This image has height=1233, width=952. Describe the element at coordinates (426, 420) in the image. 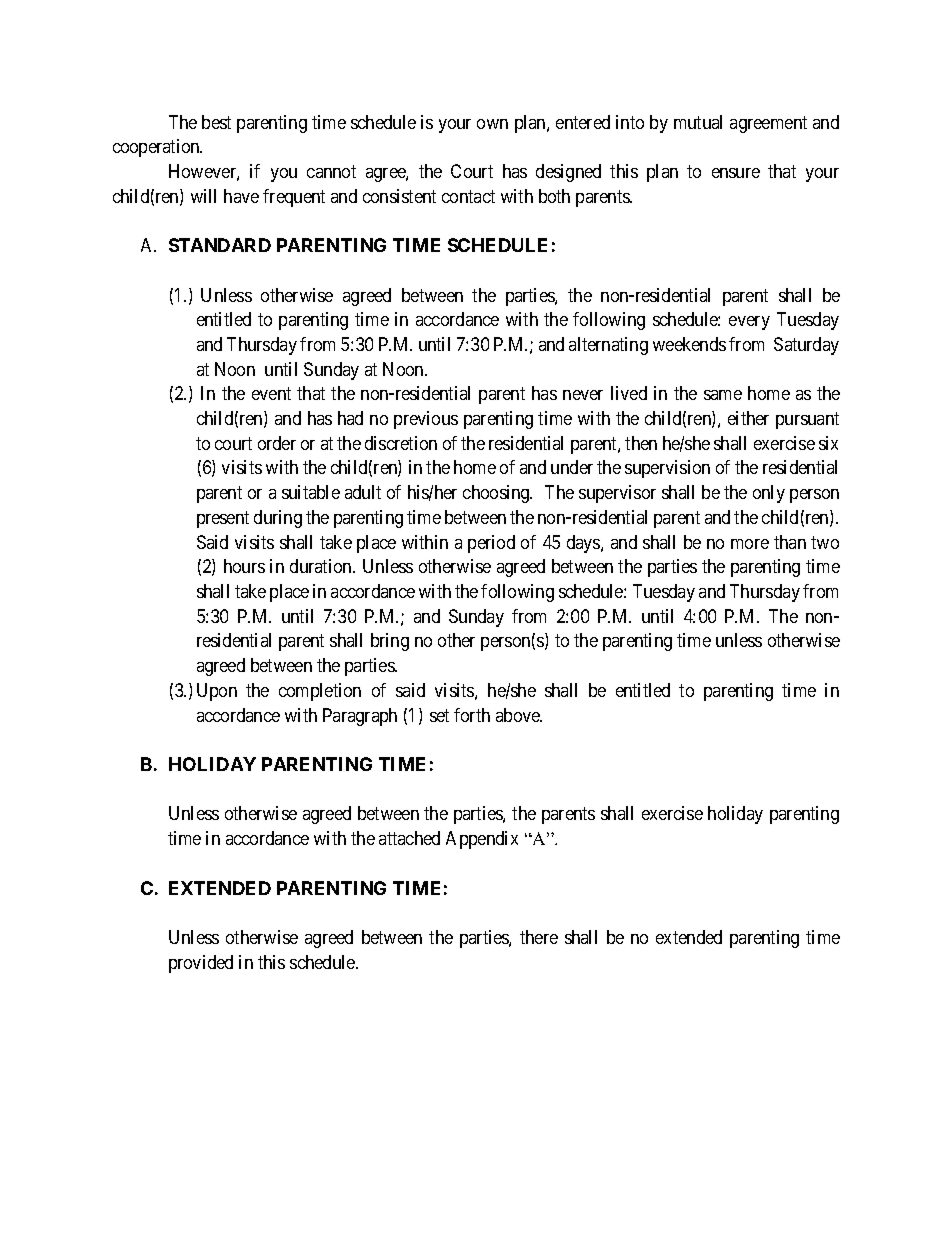

I see `previous` at that location.
